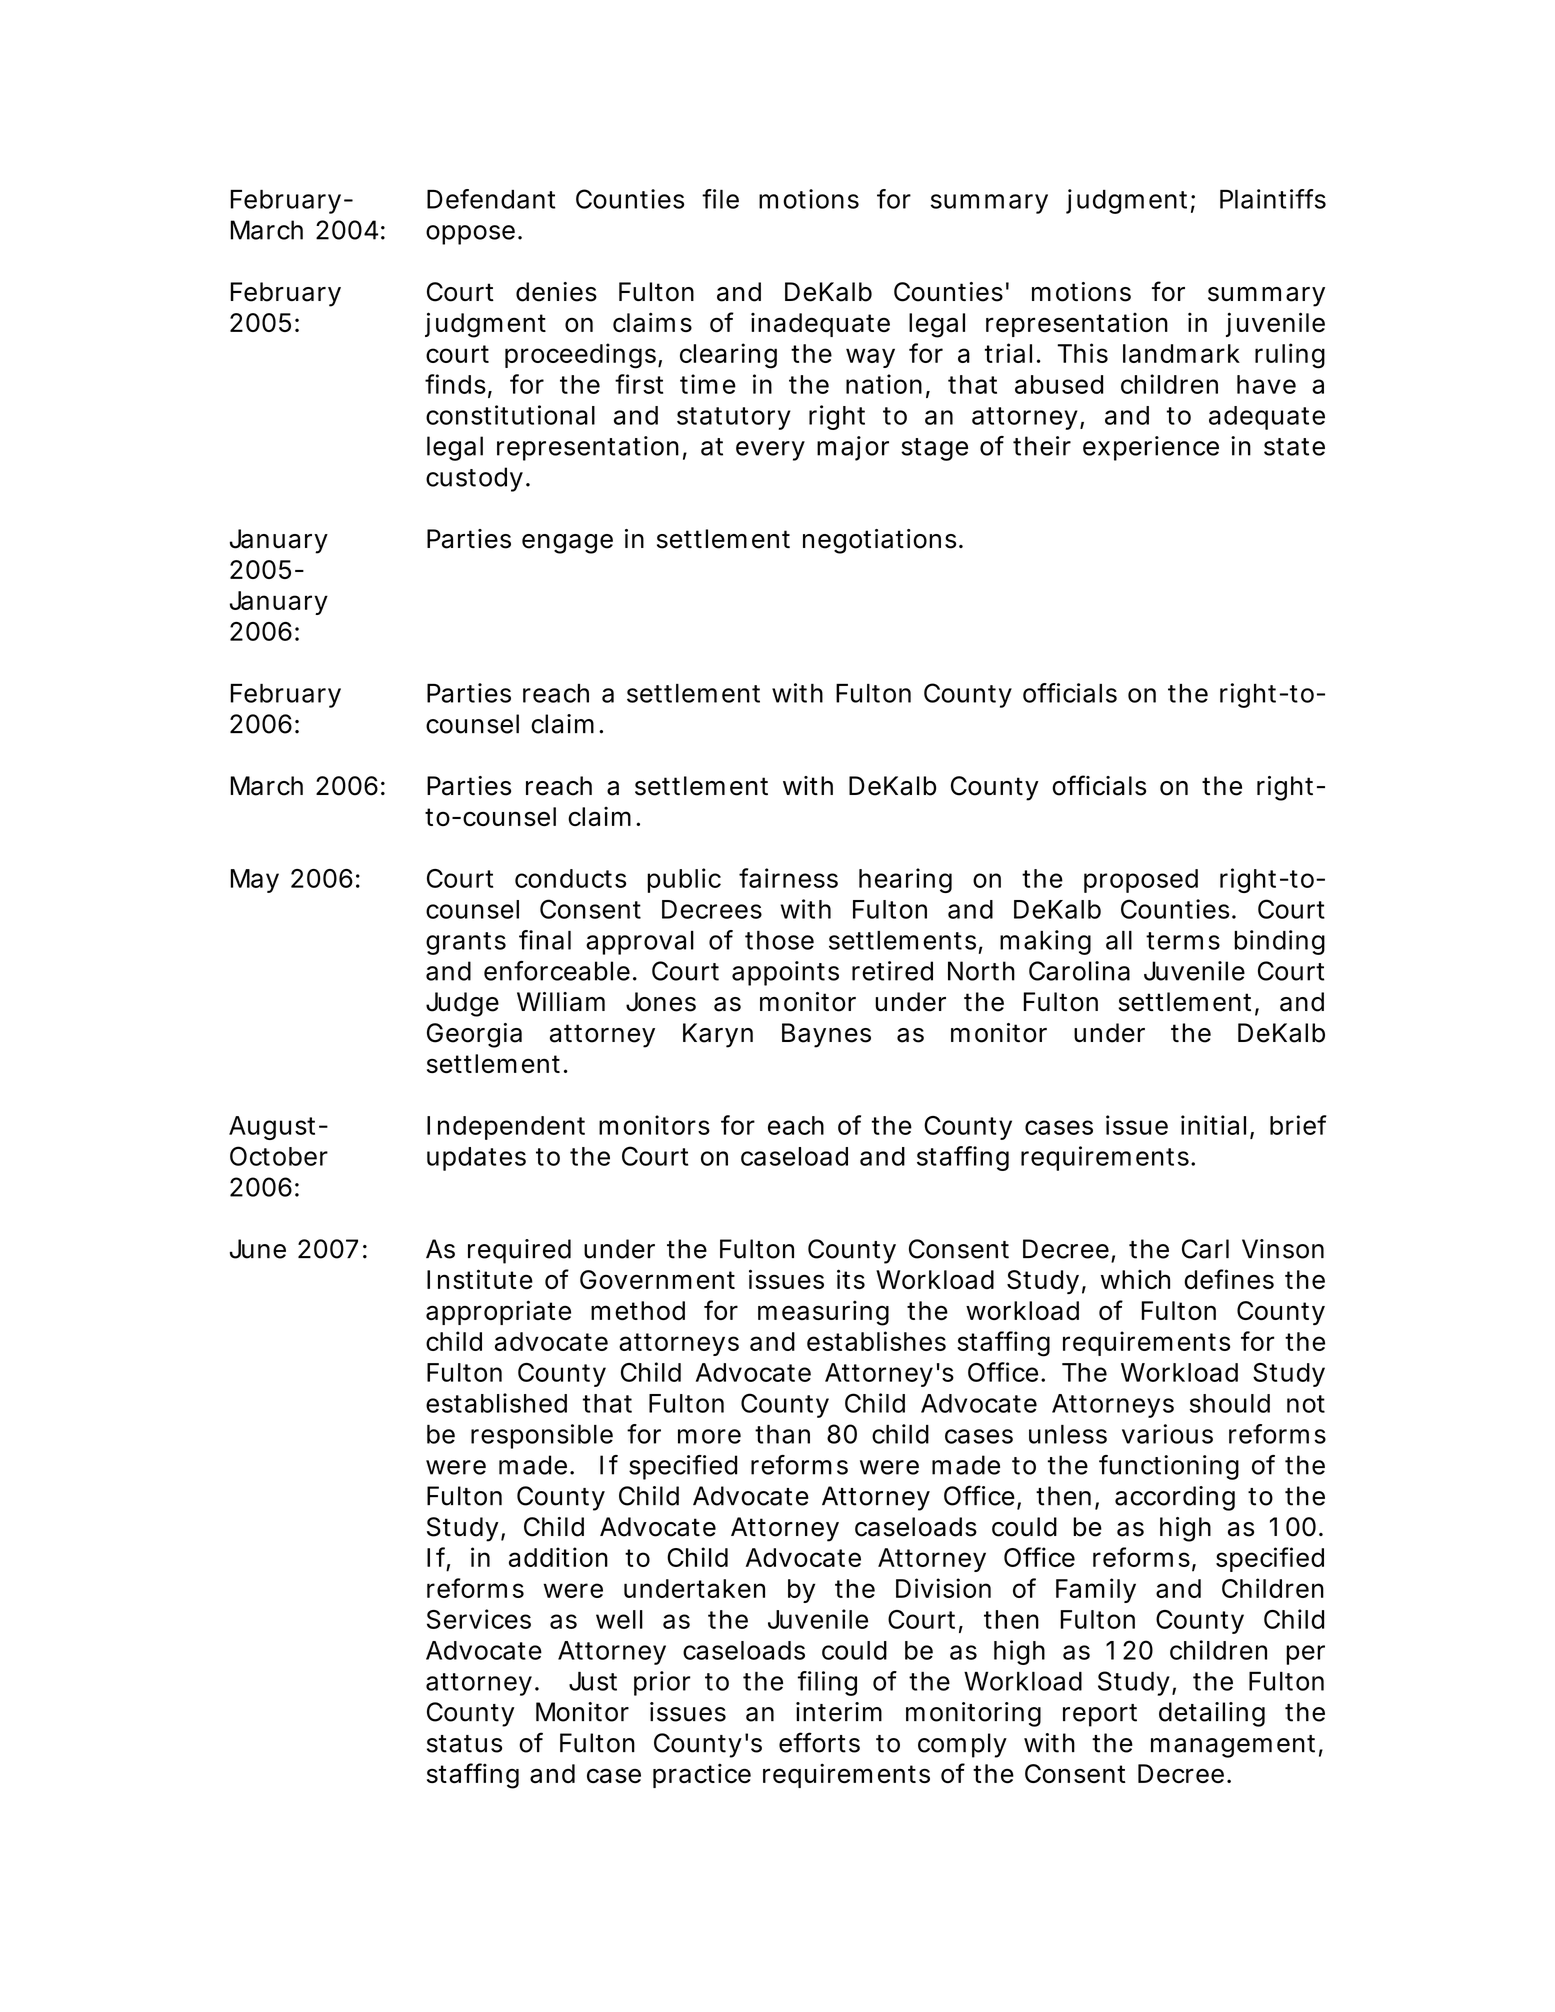 This document has width=1555, height=2012. Describe the element at coordinates (823, 1313) in the document. I see `measuring` at that location.
